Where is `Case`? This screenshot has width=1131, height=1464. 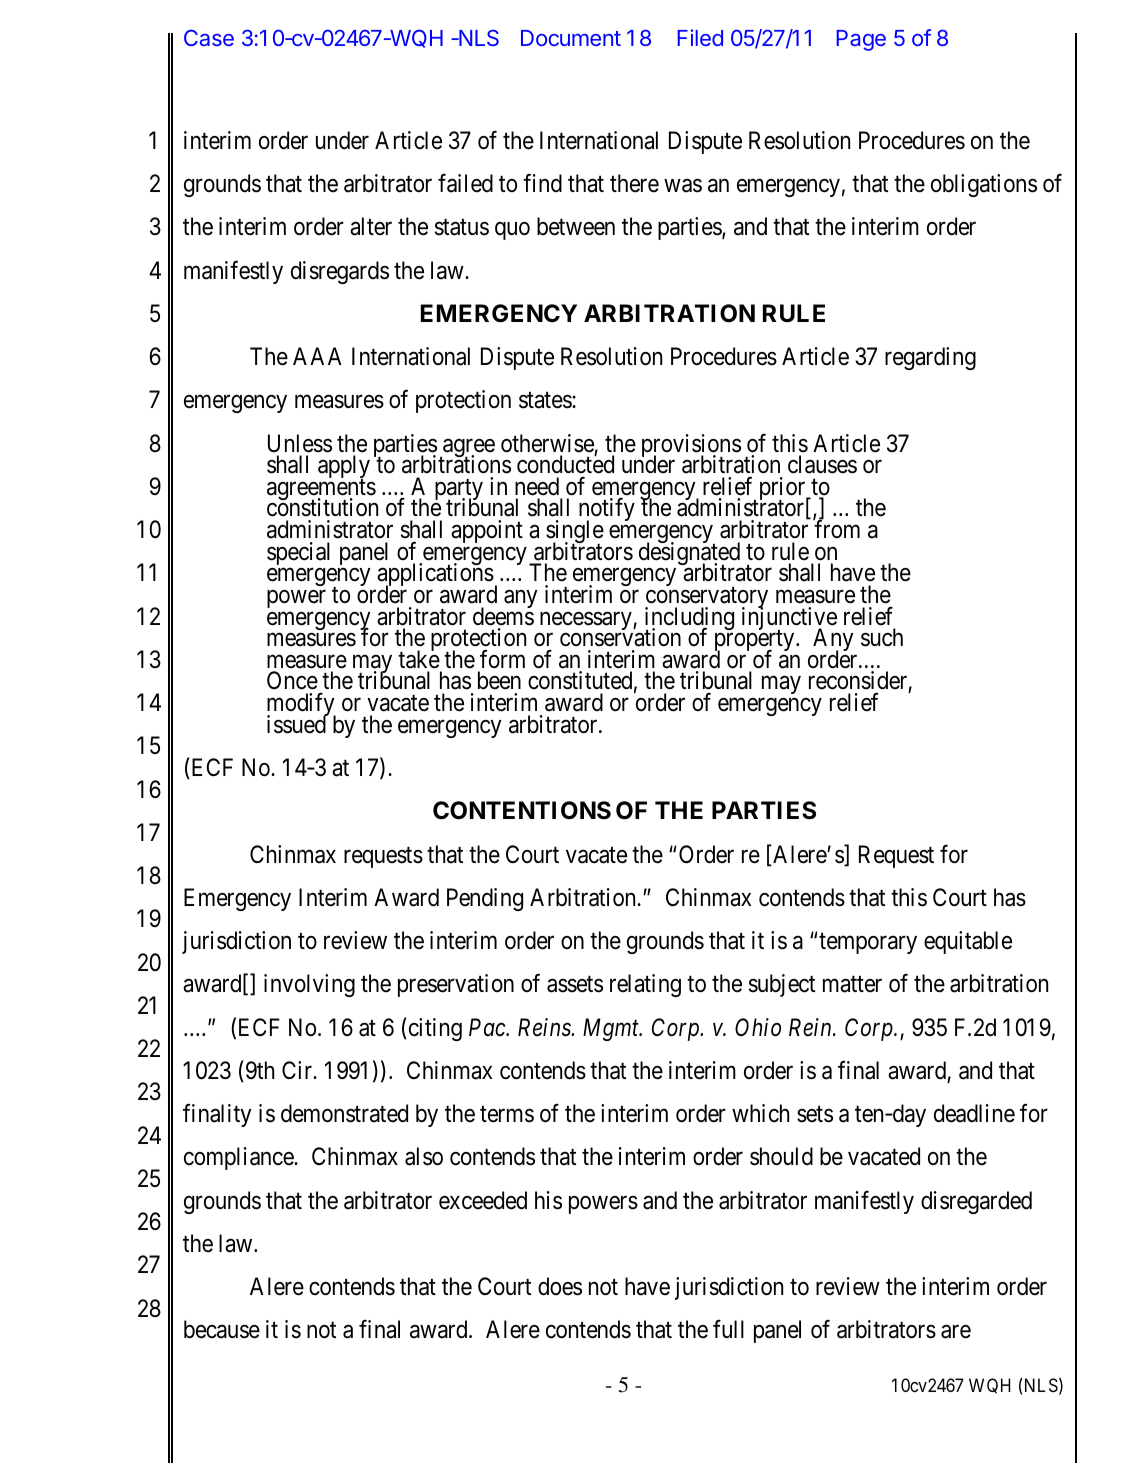 Case is located at coordinates (209, 37).
